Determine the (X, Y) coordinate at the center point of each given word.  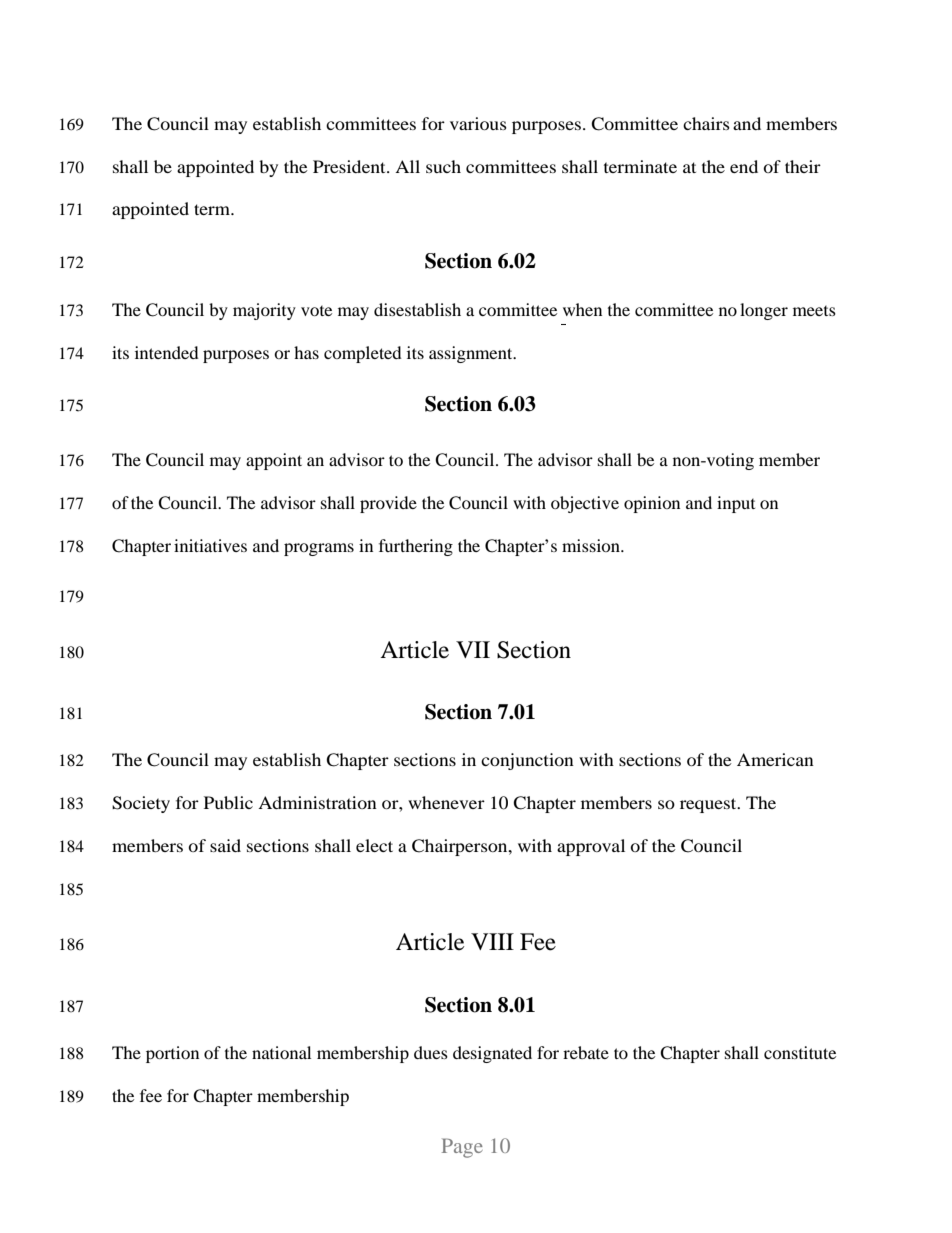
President (350, 166)
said (225, 845)
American (775, 759)
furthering (416, 547)
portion (172, 1054)
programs (319, 549)
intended (167, 352)
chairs (706, 123)
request (709, 805)
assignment (472, 354)
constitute (800, 1052)
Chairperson (461, 847)
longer (764, 311)
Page (462, 1148)
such (443, 166)
